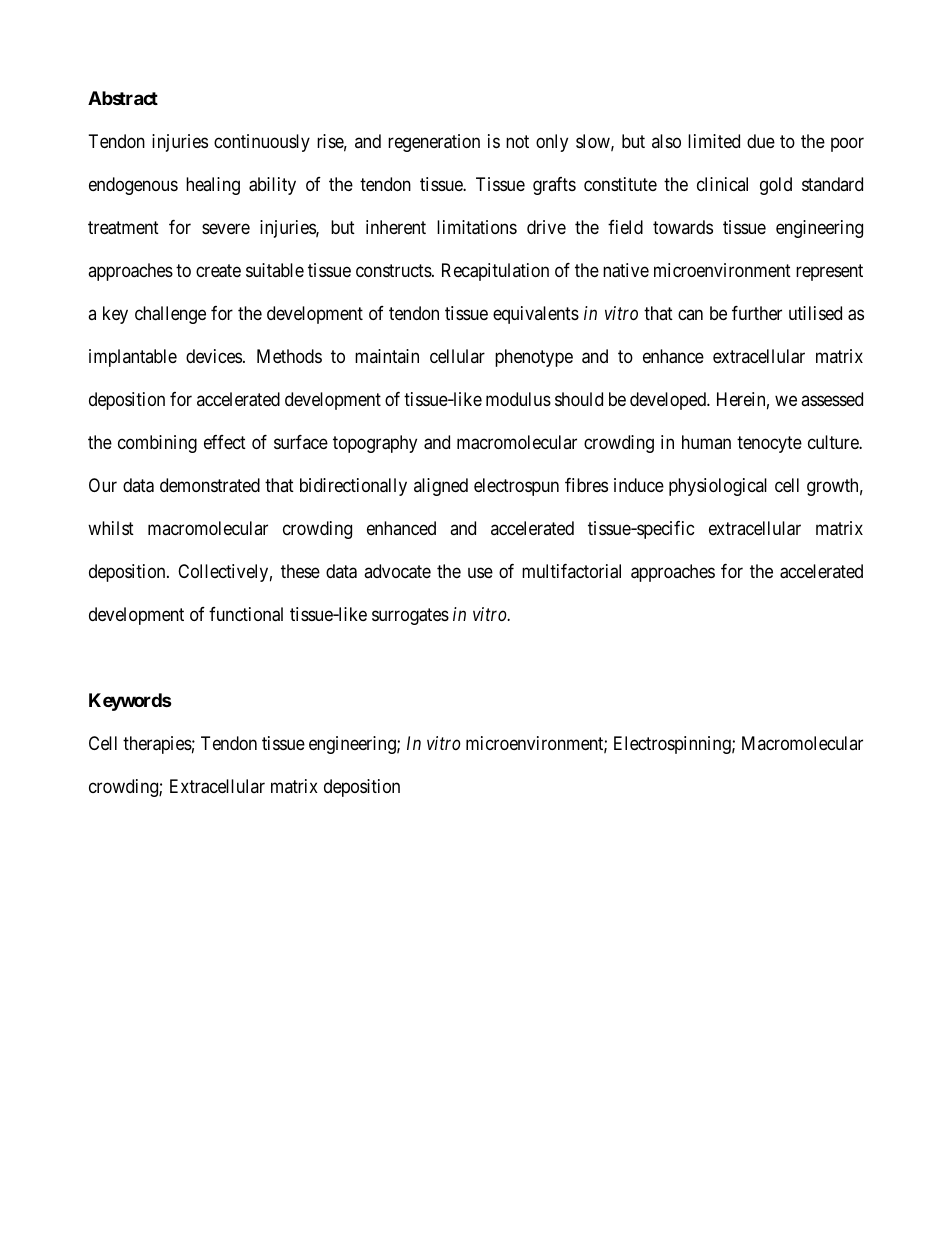 This screenshot has width=952, height=1233. What do you see at coordinates (246, 614) in the screenshot?
I see `functional` at bounding box center [246, 614].
